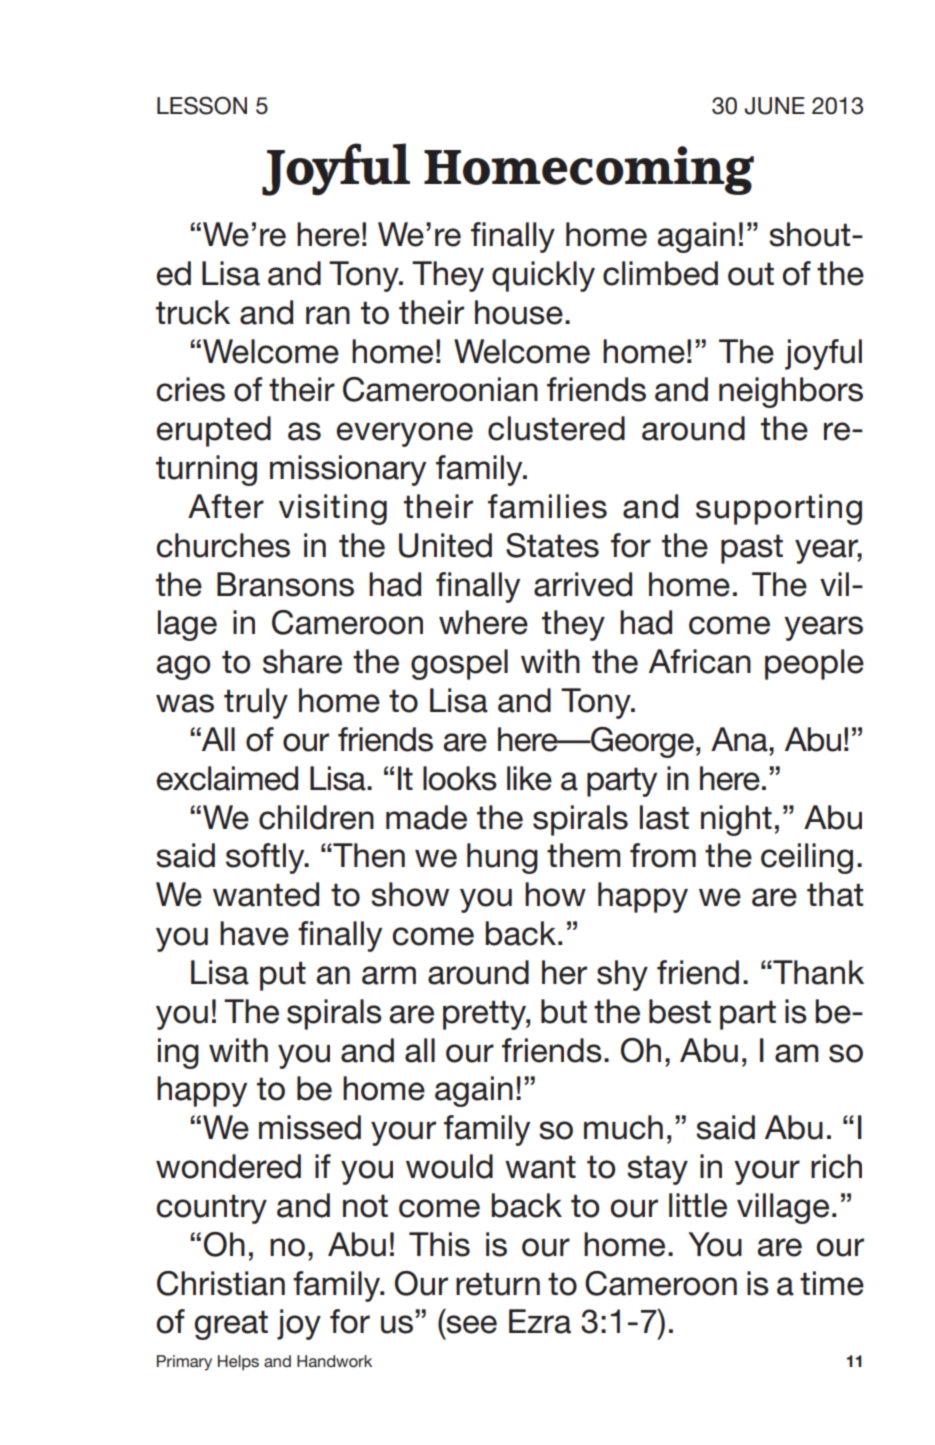 The width and height of the screenshot is (935, 1445). What do you see at coordinates (231, 1325) in the screenshot?
I see `great` at bounding box center [231, 1325].
